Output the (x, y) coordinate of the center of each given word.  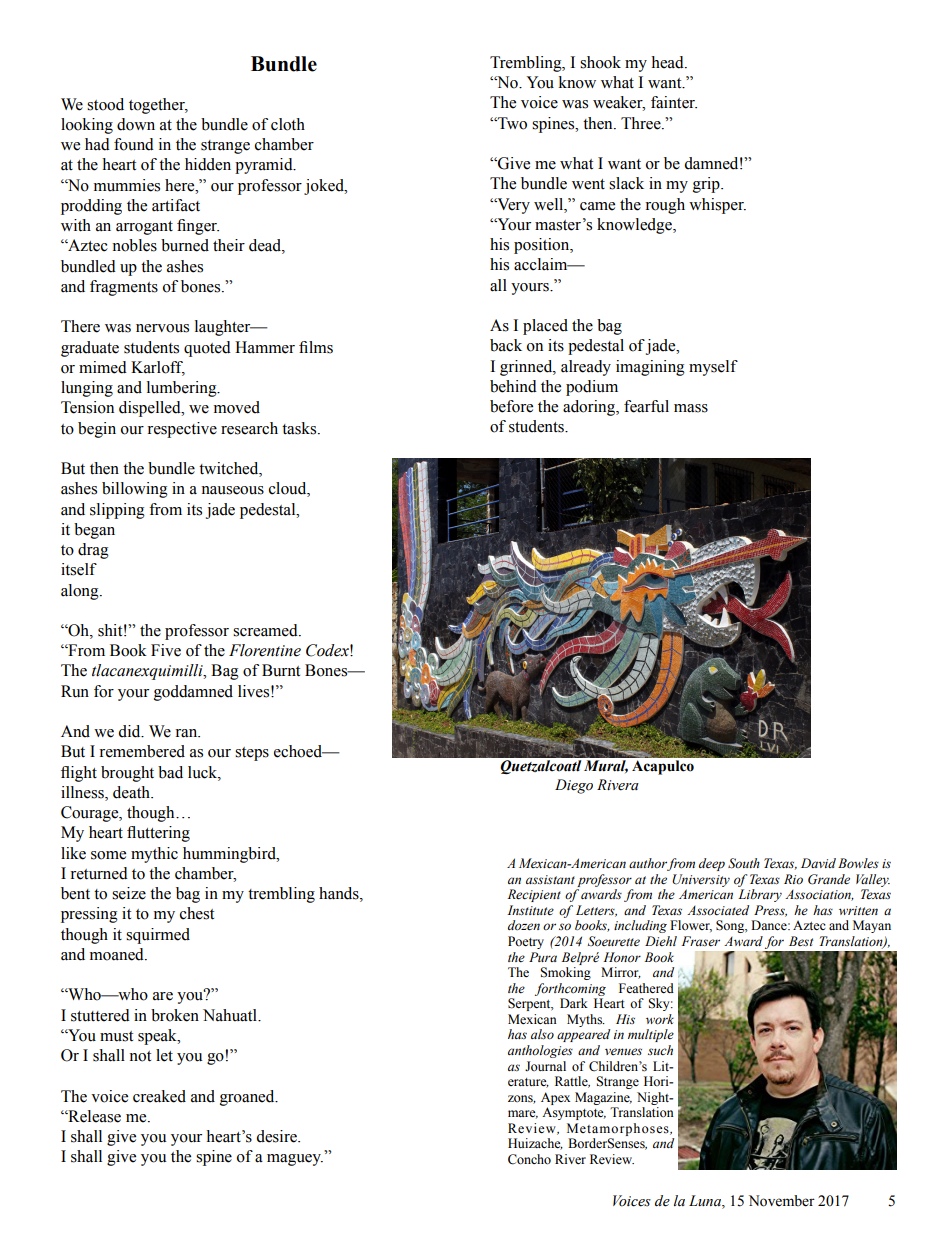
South (744, 863)
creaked (159, 1096)
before (511, 406)
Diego (574, 786)
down (136, 124)
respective (182, 430)
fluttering (158, 834)
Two (511, 123)
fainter (674, 102)
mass (691, 408)
